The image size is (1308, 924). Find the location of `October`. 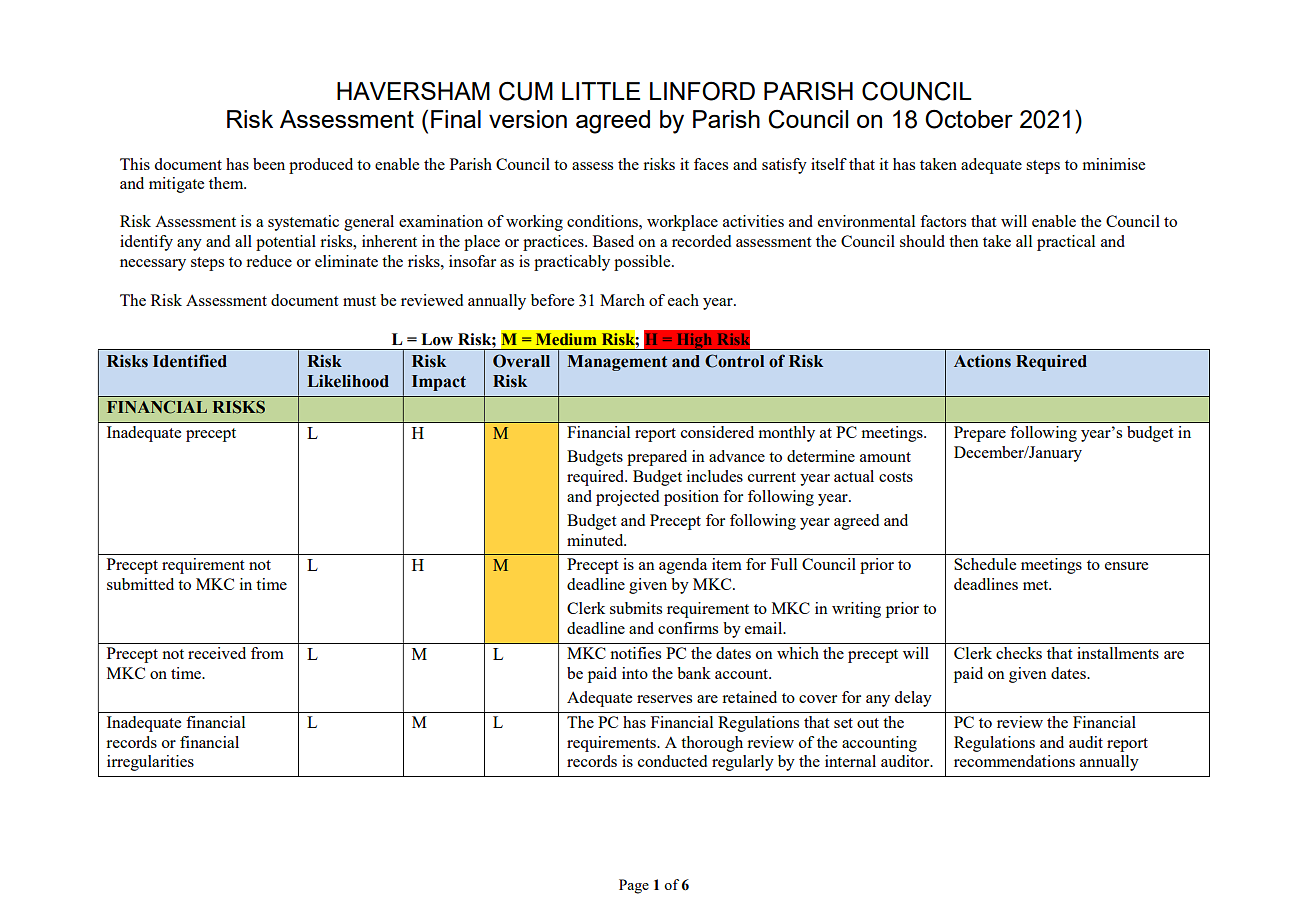

October is located at coordinates (969, 119).
